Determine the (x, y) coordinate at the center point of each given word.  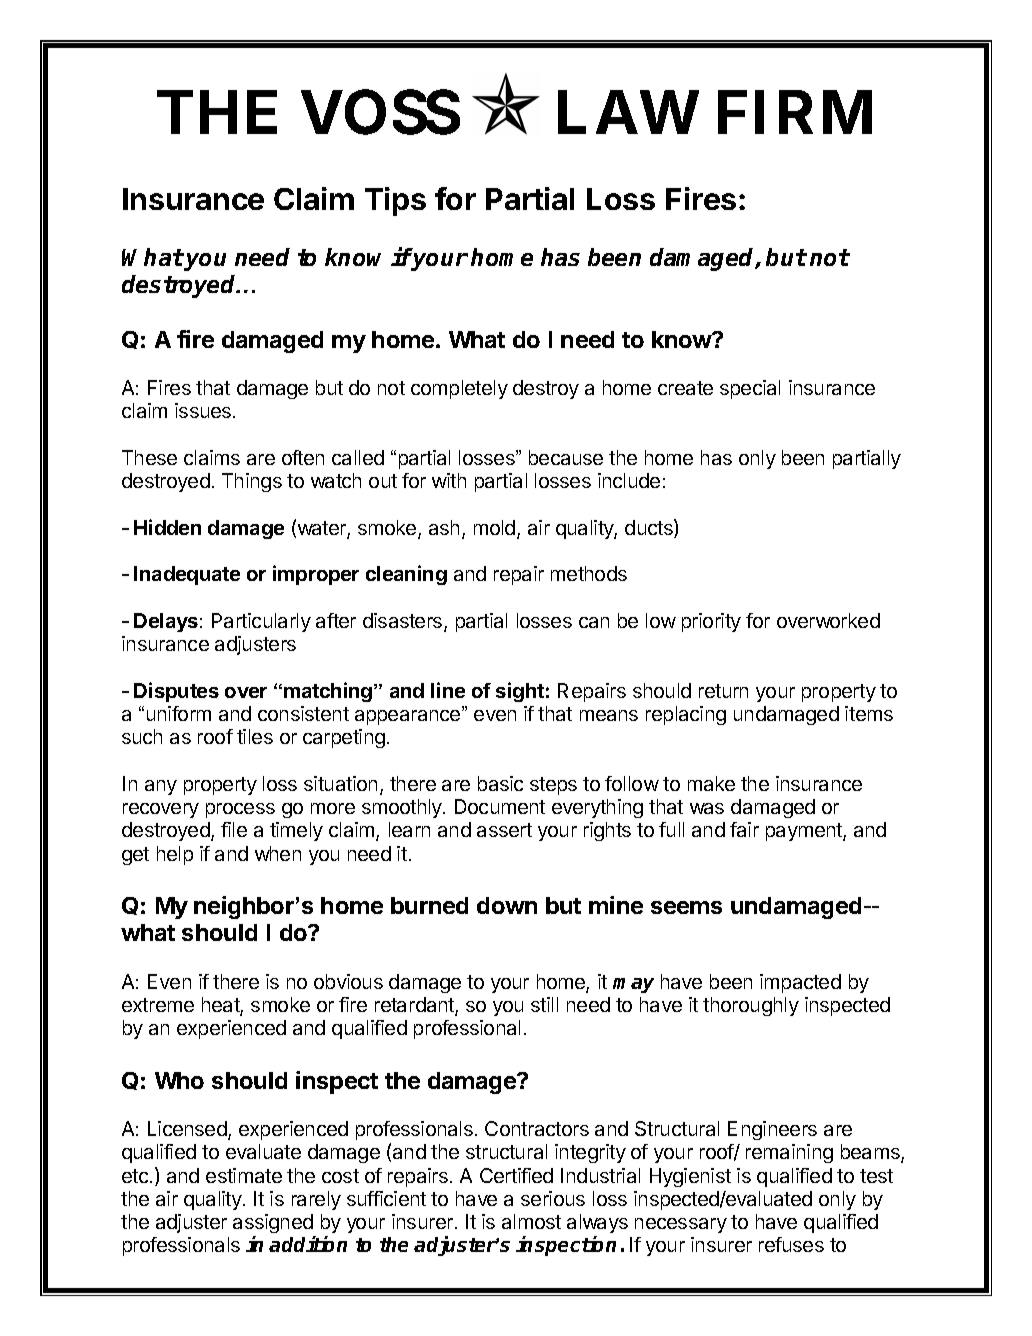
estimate (244, 1175)
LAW (628, 112)
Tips (395, 201)
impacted (800, 983)
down (507, 905)
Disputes (176, 692)
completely (459, 389)
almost (531, 1221)
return (723, 691)
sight (520, 692)
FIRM (795, 112)
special (750, 389)
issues (204, 410)
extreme (158, 1005)
